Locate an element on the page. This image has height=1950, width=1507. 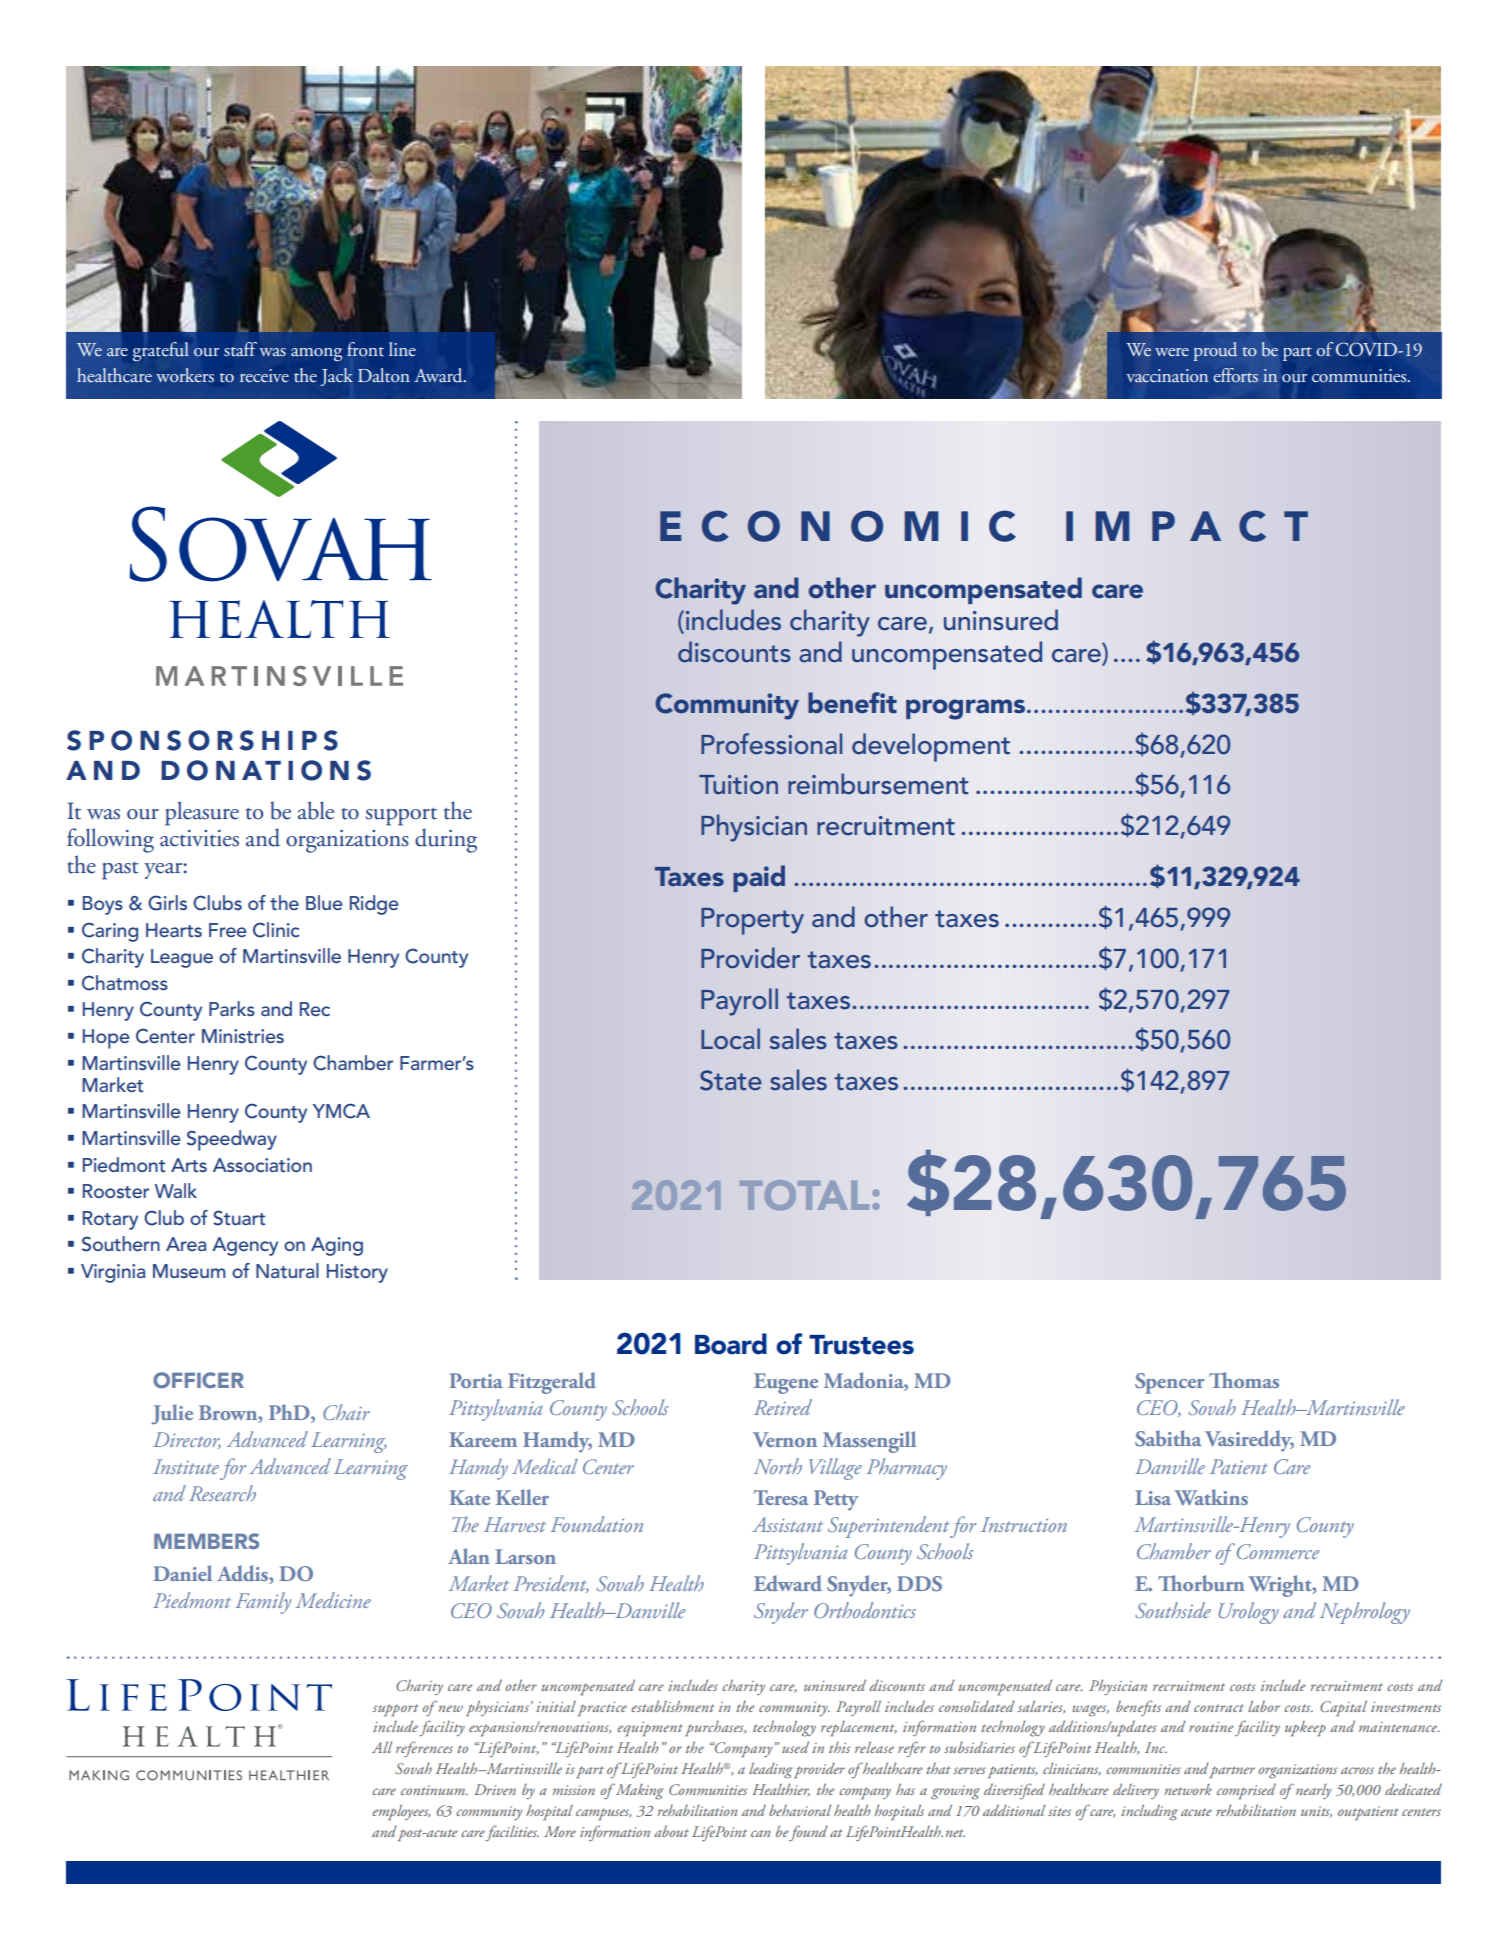
Professional is located at coordinates (771, 744).
